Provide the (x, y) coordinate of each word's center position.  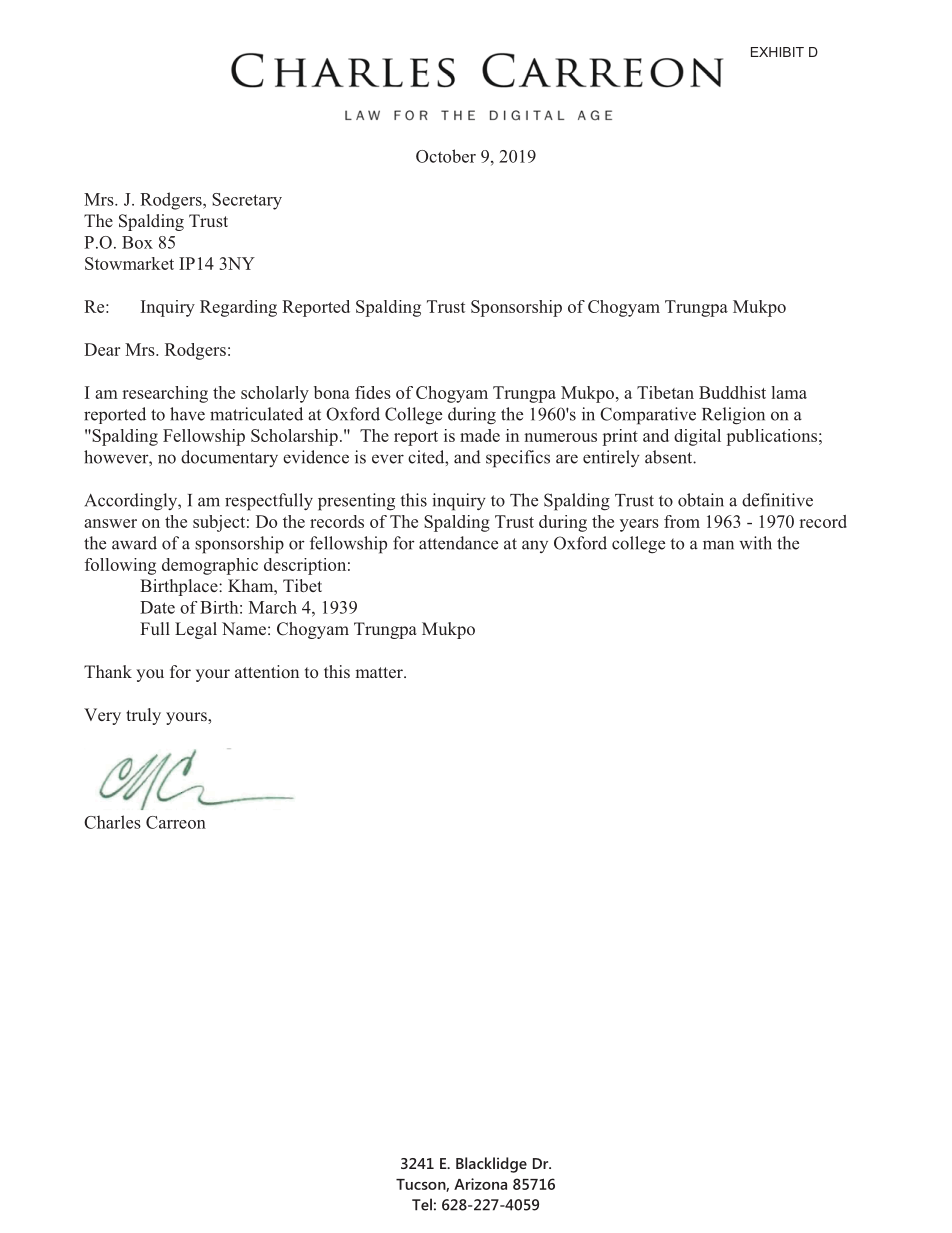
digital (697, 437)
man (718, 545)
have (187, 414)
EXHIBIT (777, 52)
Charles (112, 822)
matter (380, 672)
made (480, 435)
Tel (422, 1204)
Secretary (247, 201)
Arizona (480, 1184)
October (446, 156)
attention (267, 671)
